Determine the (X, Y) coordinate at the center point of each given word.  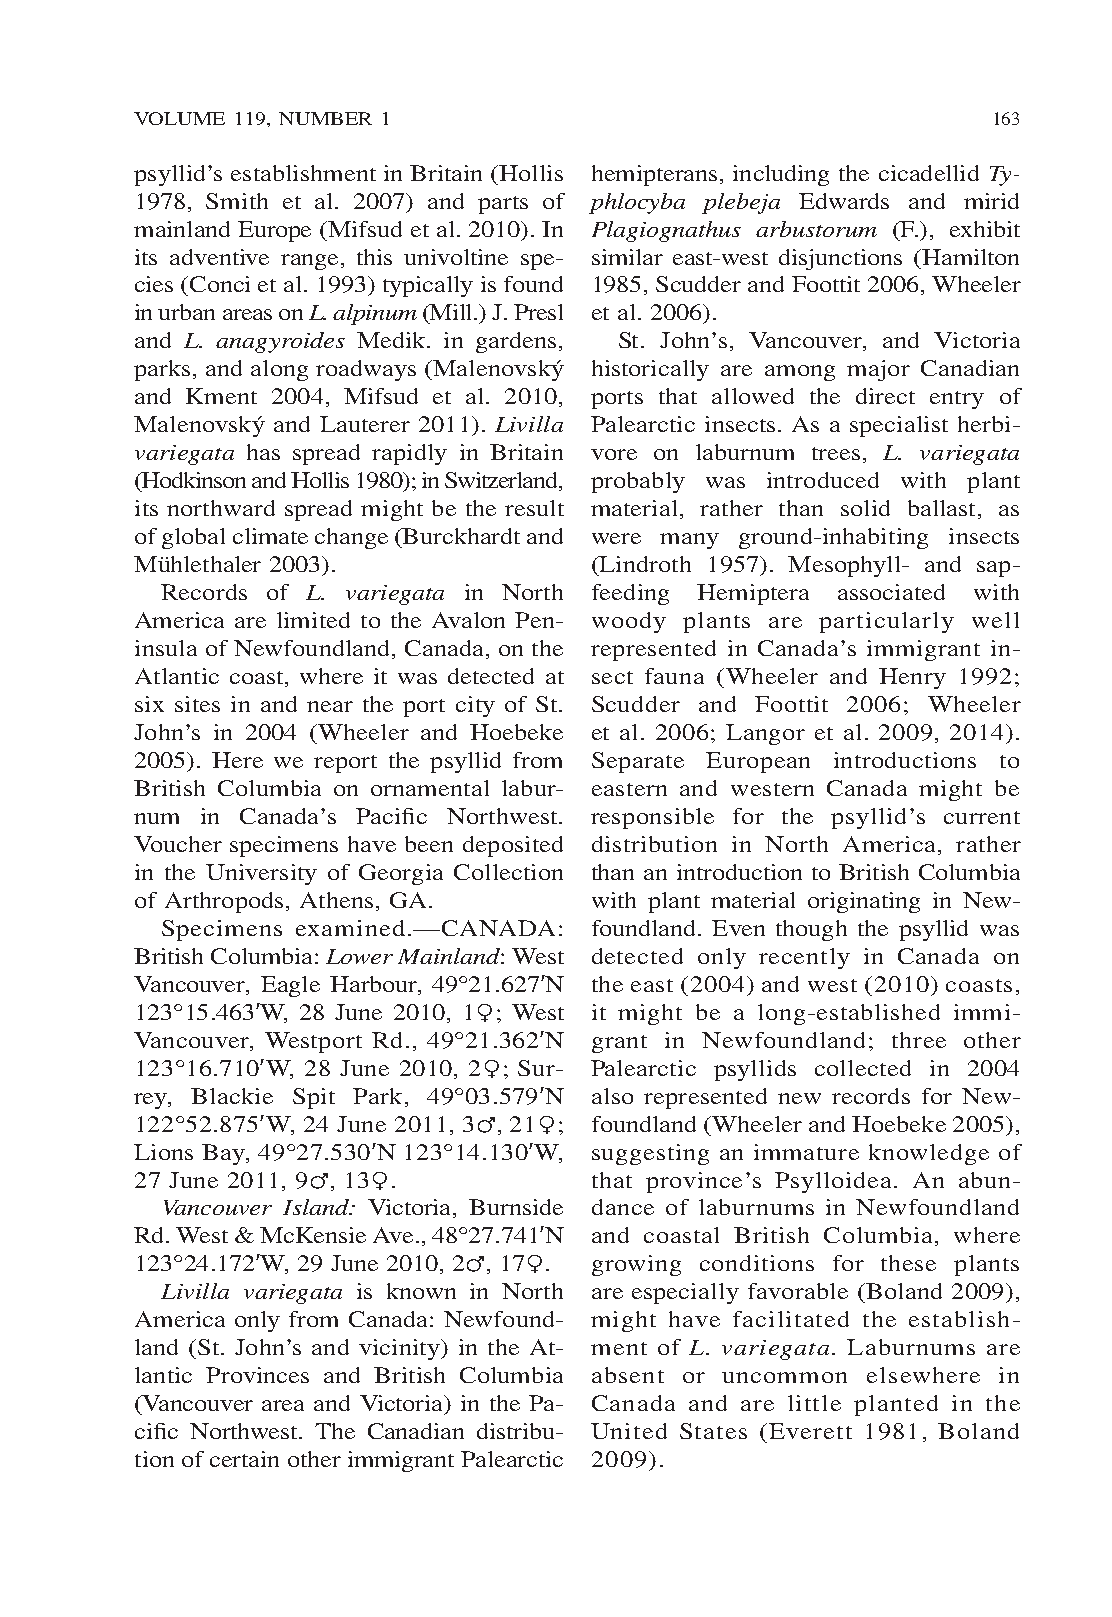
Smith (237, 201)
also (612, 1096)
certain (244, 1459)
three (919, 1040)
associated (891, 592)
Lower (359, 956)
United (629, 1431)
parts (503, 205)
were (616, 538)
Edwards (844, 201)
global (193, 538)
